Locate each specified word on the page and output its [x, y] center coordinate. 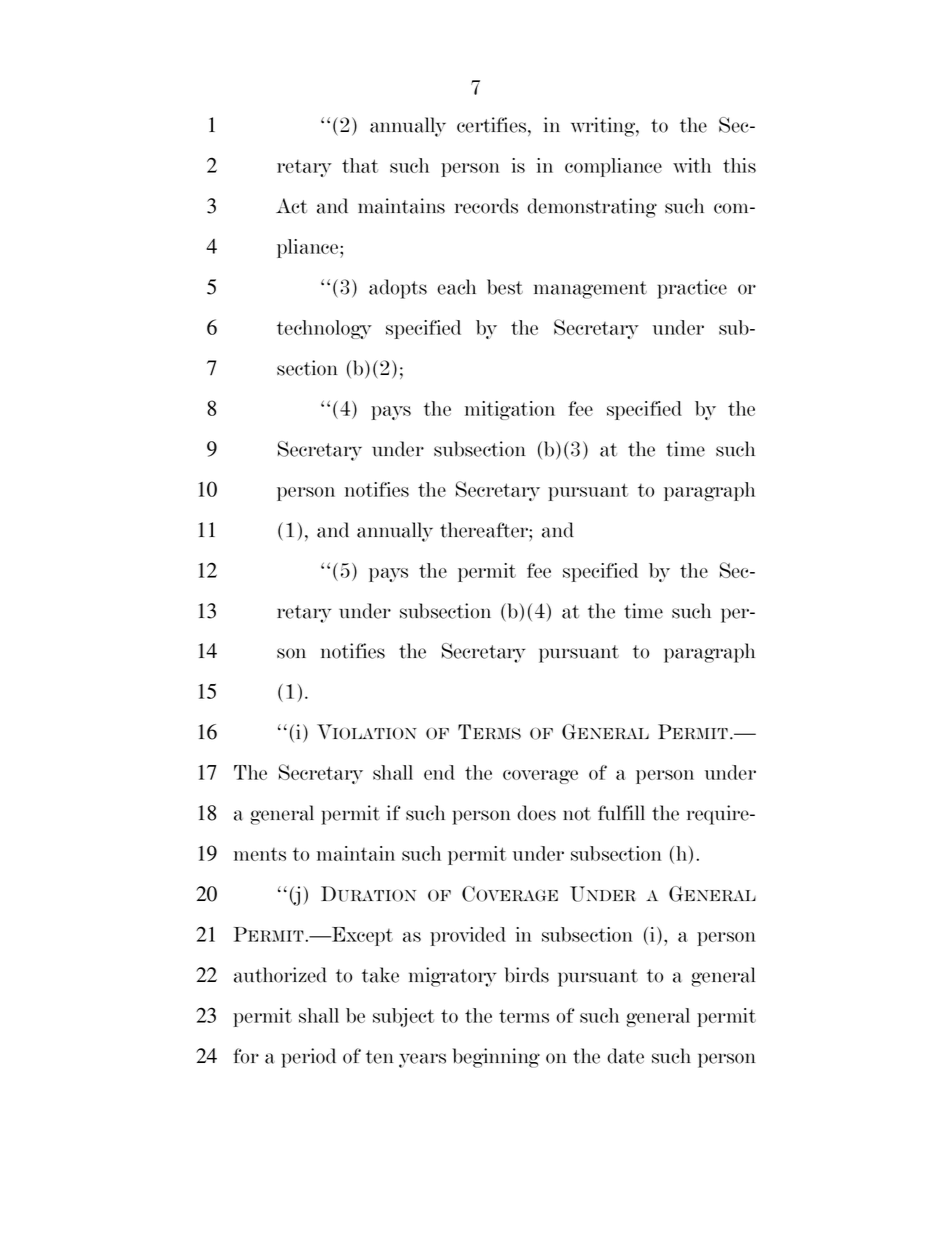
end [439, 772]
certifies [493, 125]
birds [527, 975]
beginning [496, 1058]
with [692, 165]
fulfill [621, 813]
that [360, 165]
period [308, 1058]
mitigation [510, 410]
